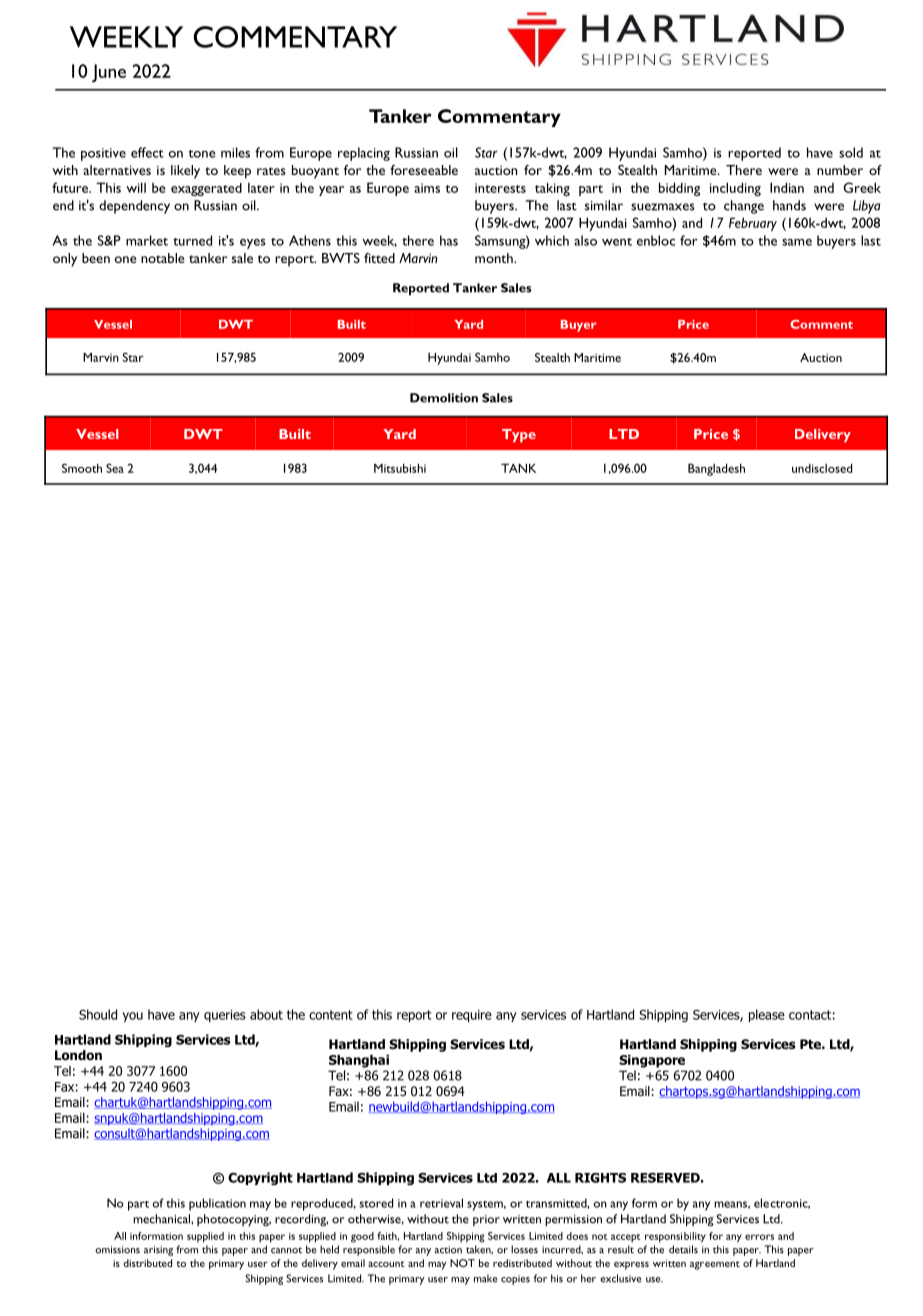  Describe the element at coordinates (851, 152) in the screenshot. I see `sold` at that location.
